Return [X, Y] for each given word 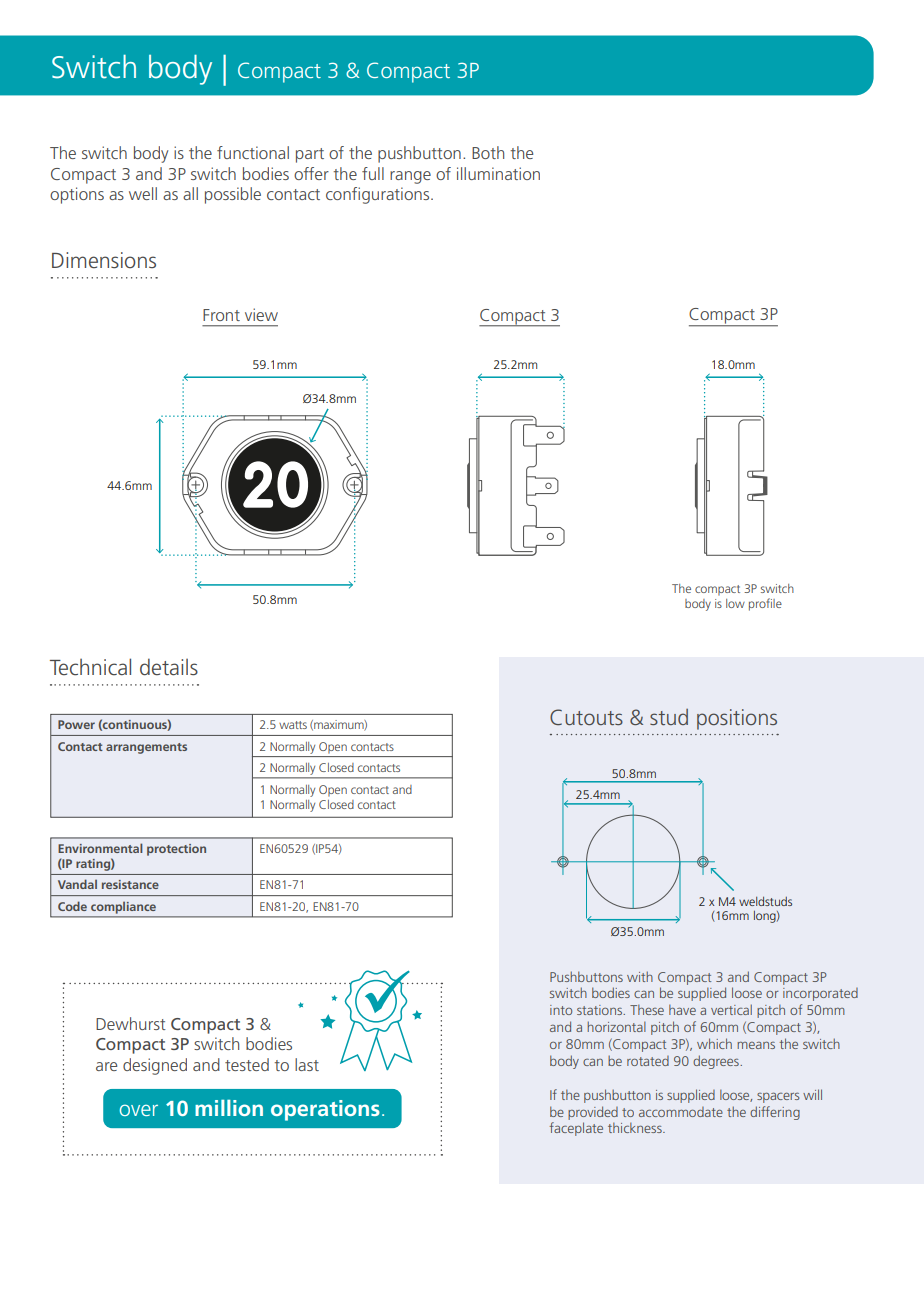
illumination [498, 173]
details [169, 666]
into [561, 1010]
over [138, 1110]
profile [765, 604]
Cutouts [586, 717]
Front [221, 315]
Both [488, 152]
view [261, 314]
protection [176, 850]
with [640, 976]
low [735, 603]
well [143, 193]
